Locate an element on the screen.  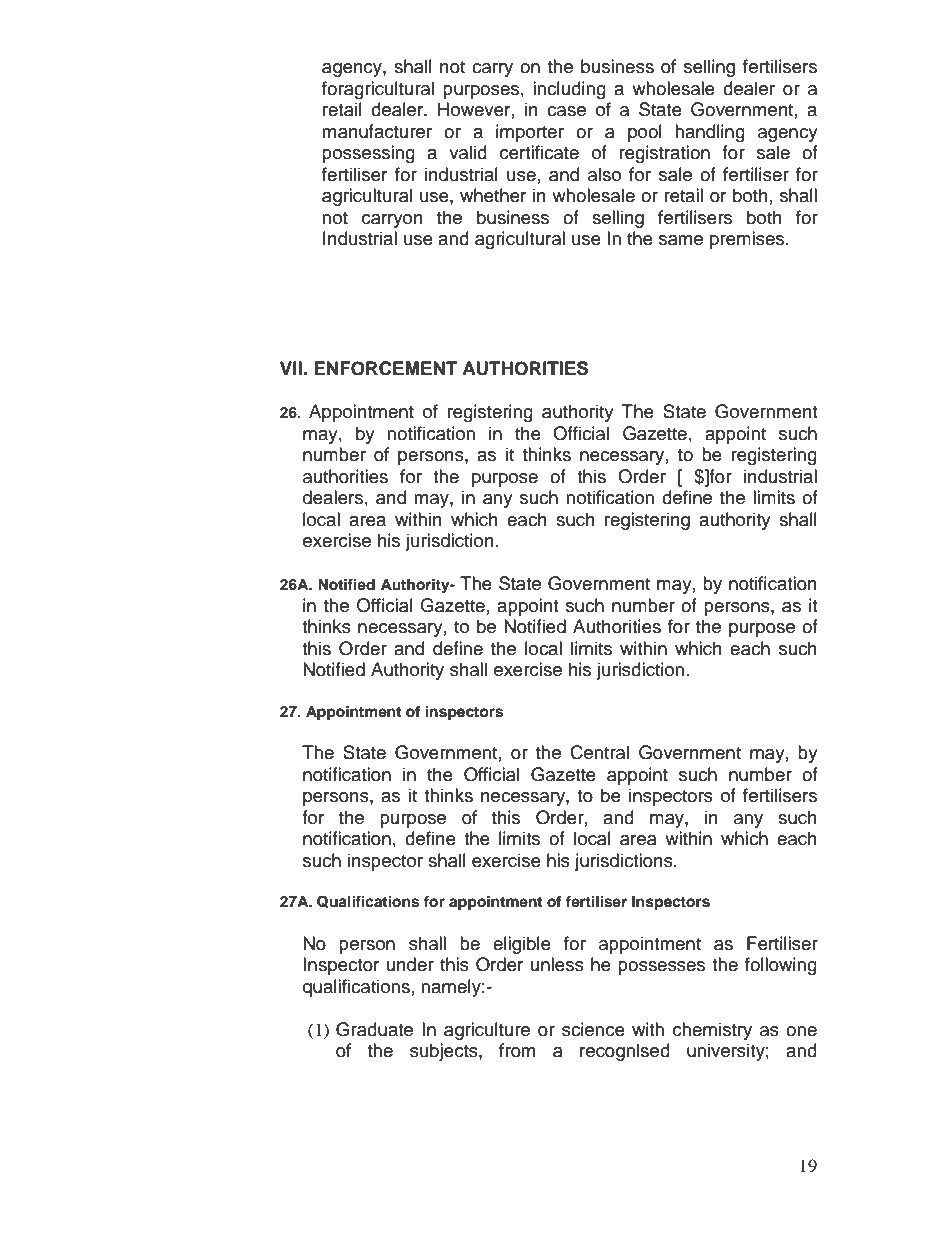
following is located at coordinates (781, 966).
